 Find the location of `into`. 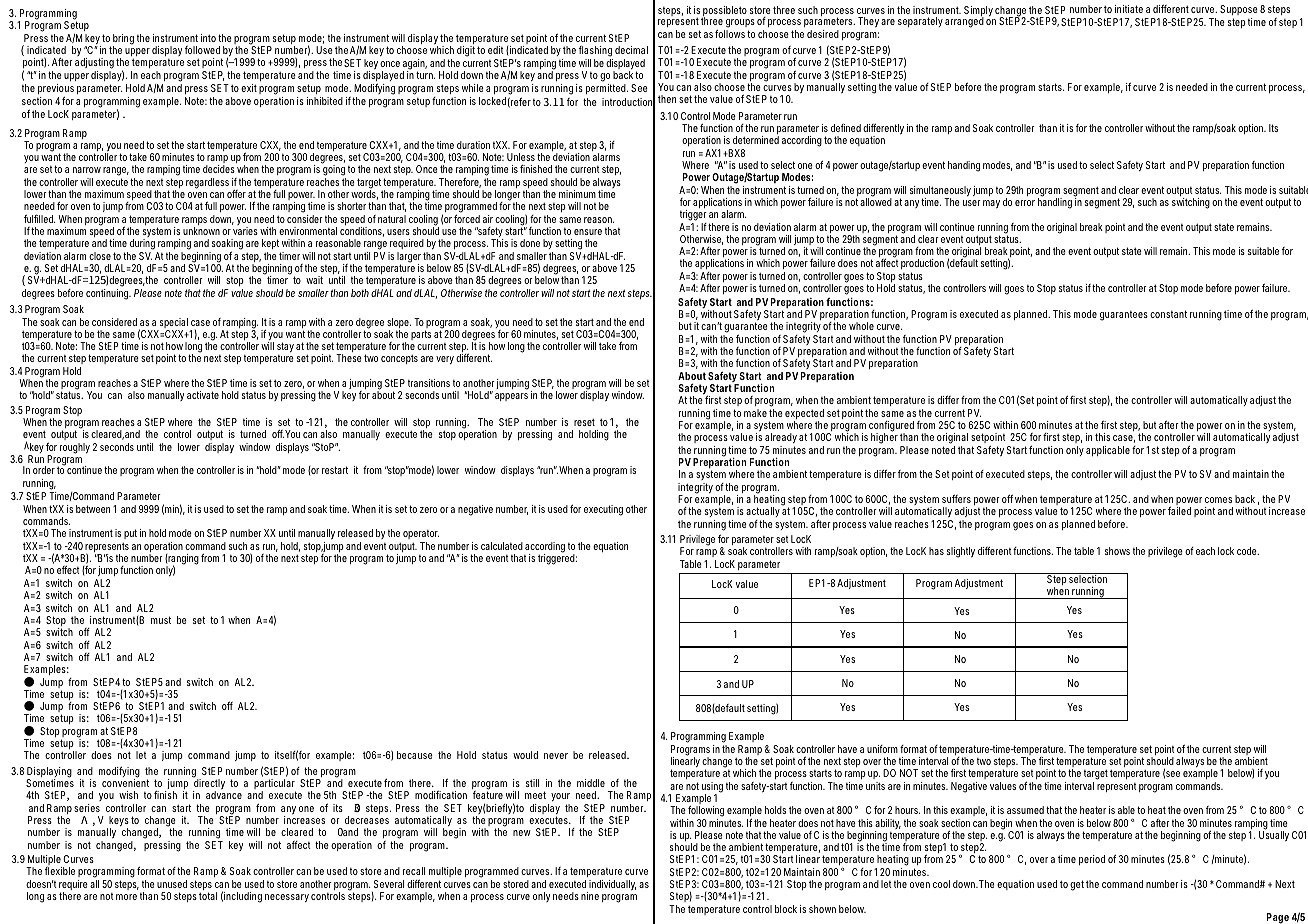

into is located at coordinates (210, 38).
